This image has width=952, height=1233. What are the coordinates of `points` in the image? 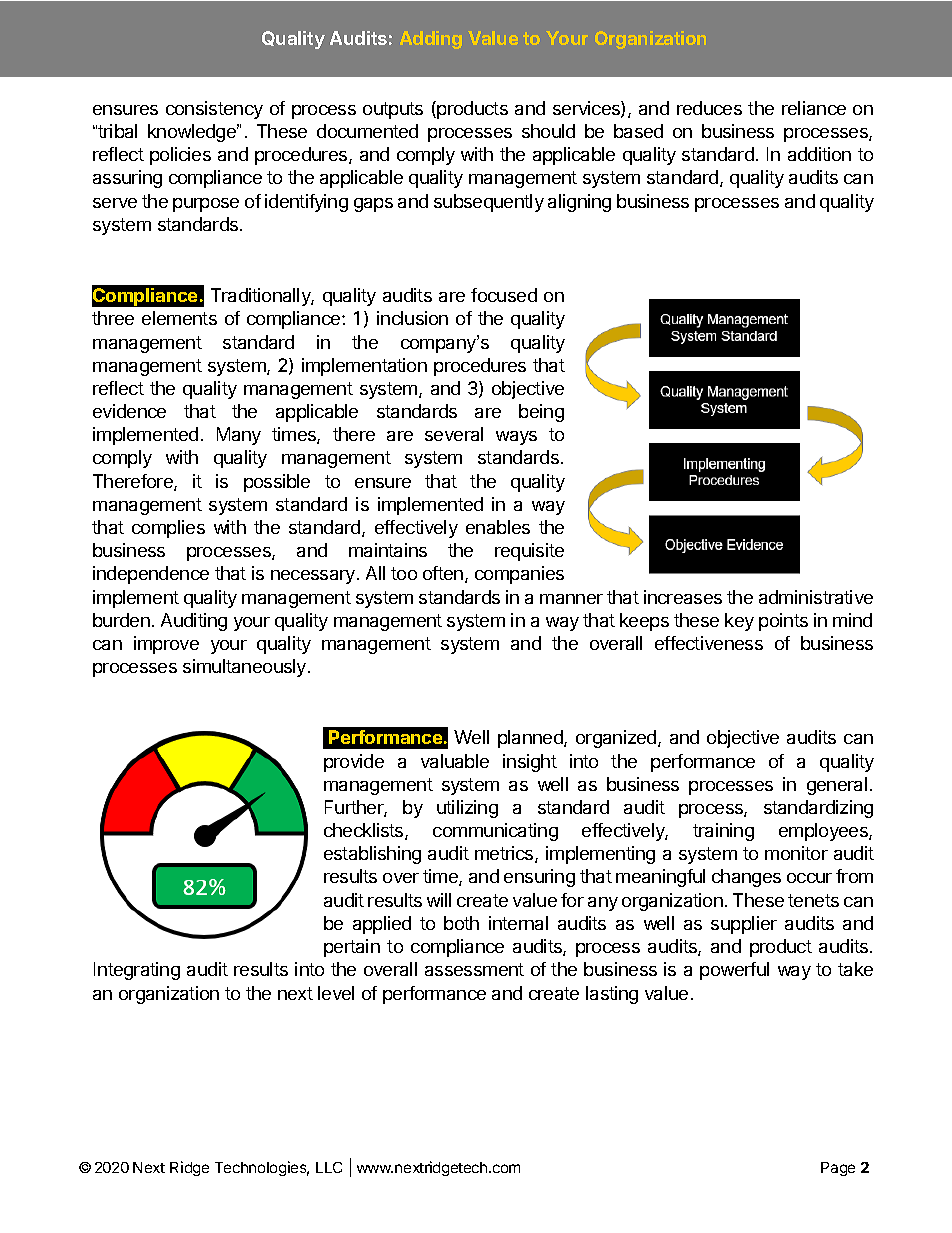 It's located at (783, 622).
